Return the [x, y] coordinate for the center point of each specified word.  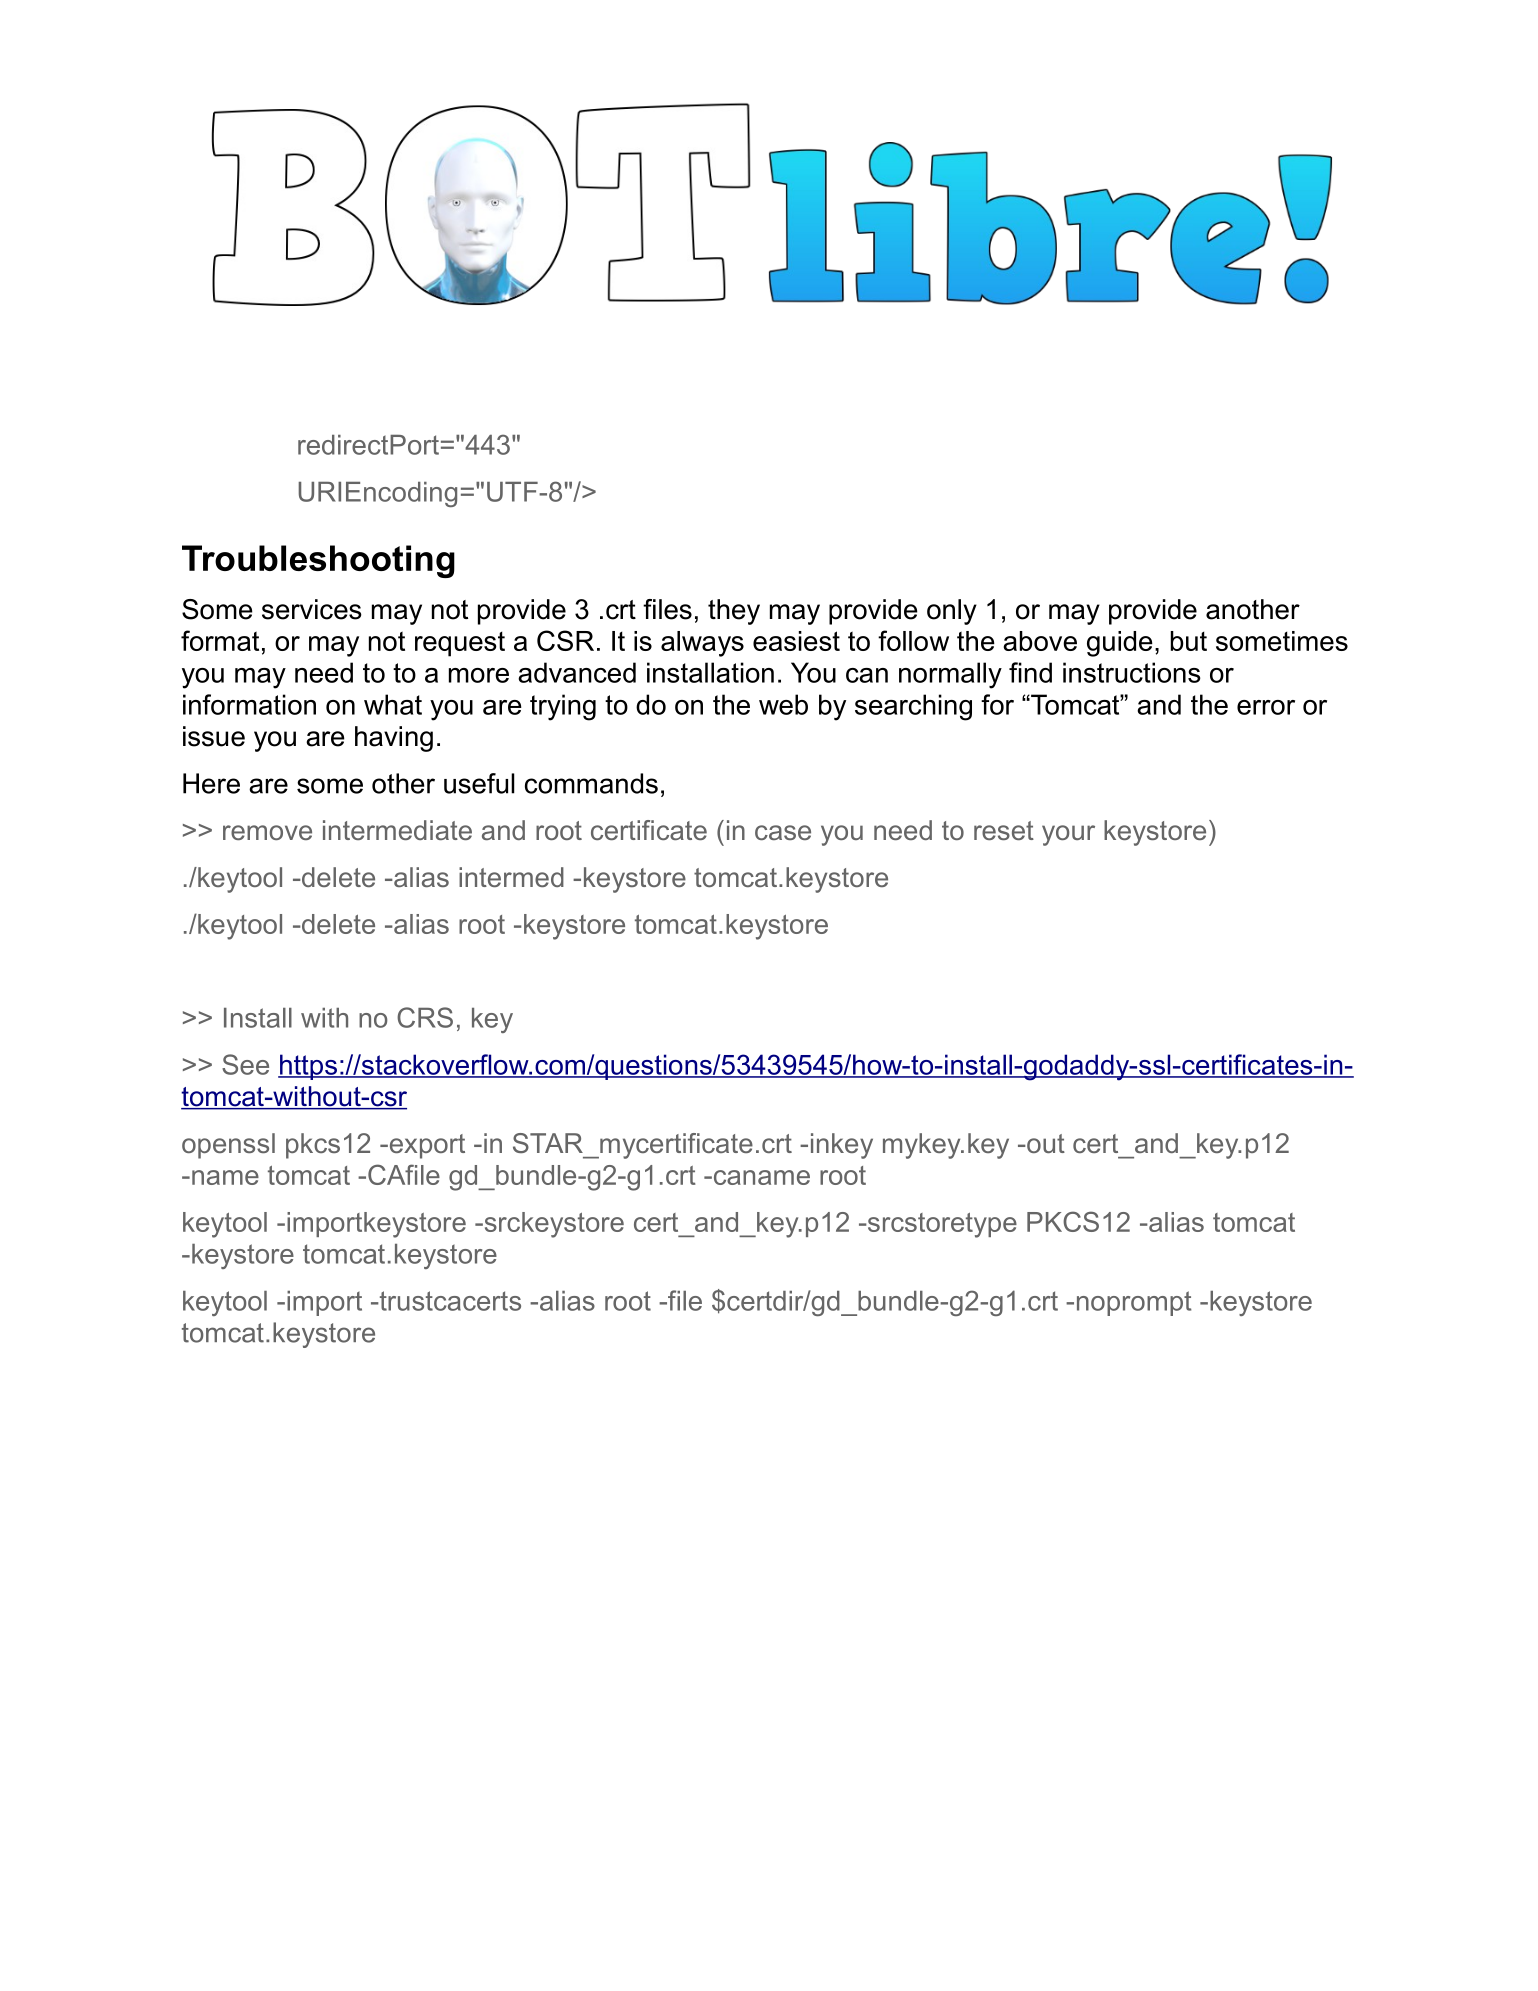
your [1068, 835]
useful [479, 783]
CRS [425, 1017]
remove [267, 832]
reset [1004, 830]
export [426, 1146]
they [734, 612]
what [393, 704]
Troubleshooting [318, 561]
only [952, 612]
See [245, 1064]
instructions [1132, 672]
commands [591, 783]
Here [211, 783]
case [783, 832]
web [783, 704]
